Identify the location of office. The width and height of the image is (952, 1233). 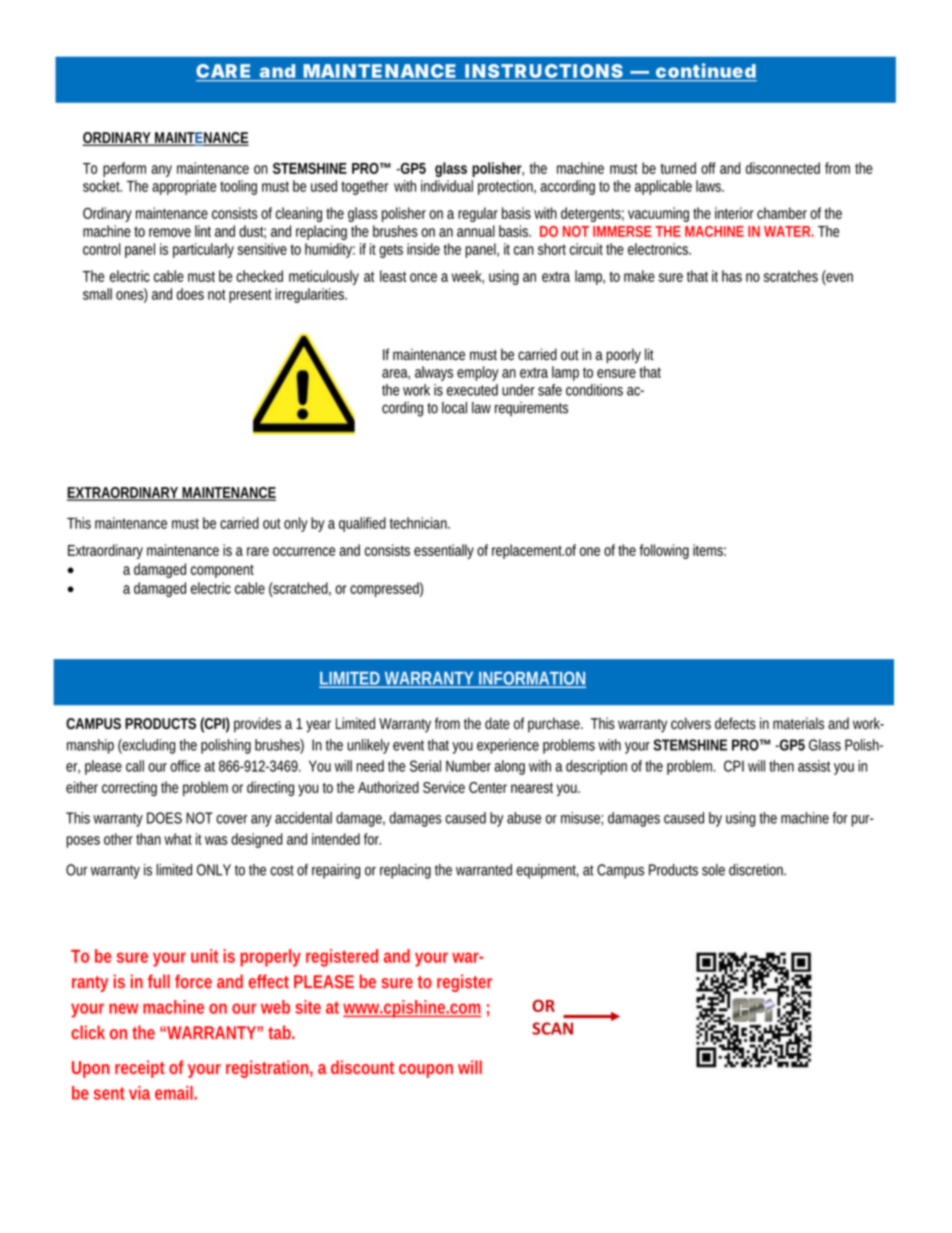
(185, 766).
